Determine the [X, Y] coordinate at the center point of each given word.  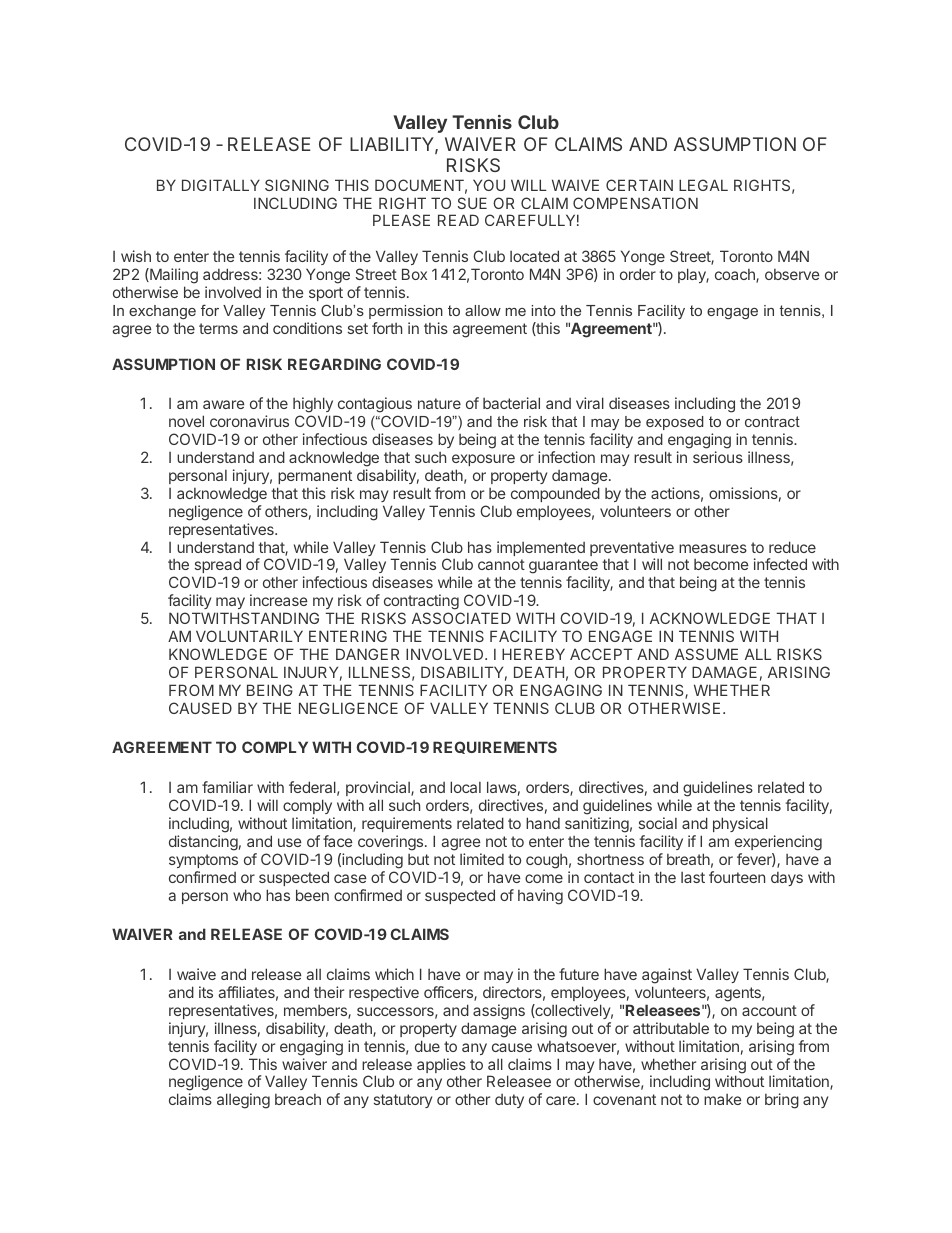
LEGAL [703, 185]
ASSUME [706, 654]
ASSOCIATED [461, 618]
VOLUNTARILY [249, 636]
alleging [243, 1101]
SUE [472, 203]
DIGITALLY [221, 185]
